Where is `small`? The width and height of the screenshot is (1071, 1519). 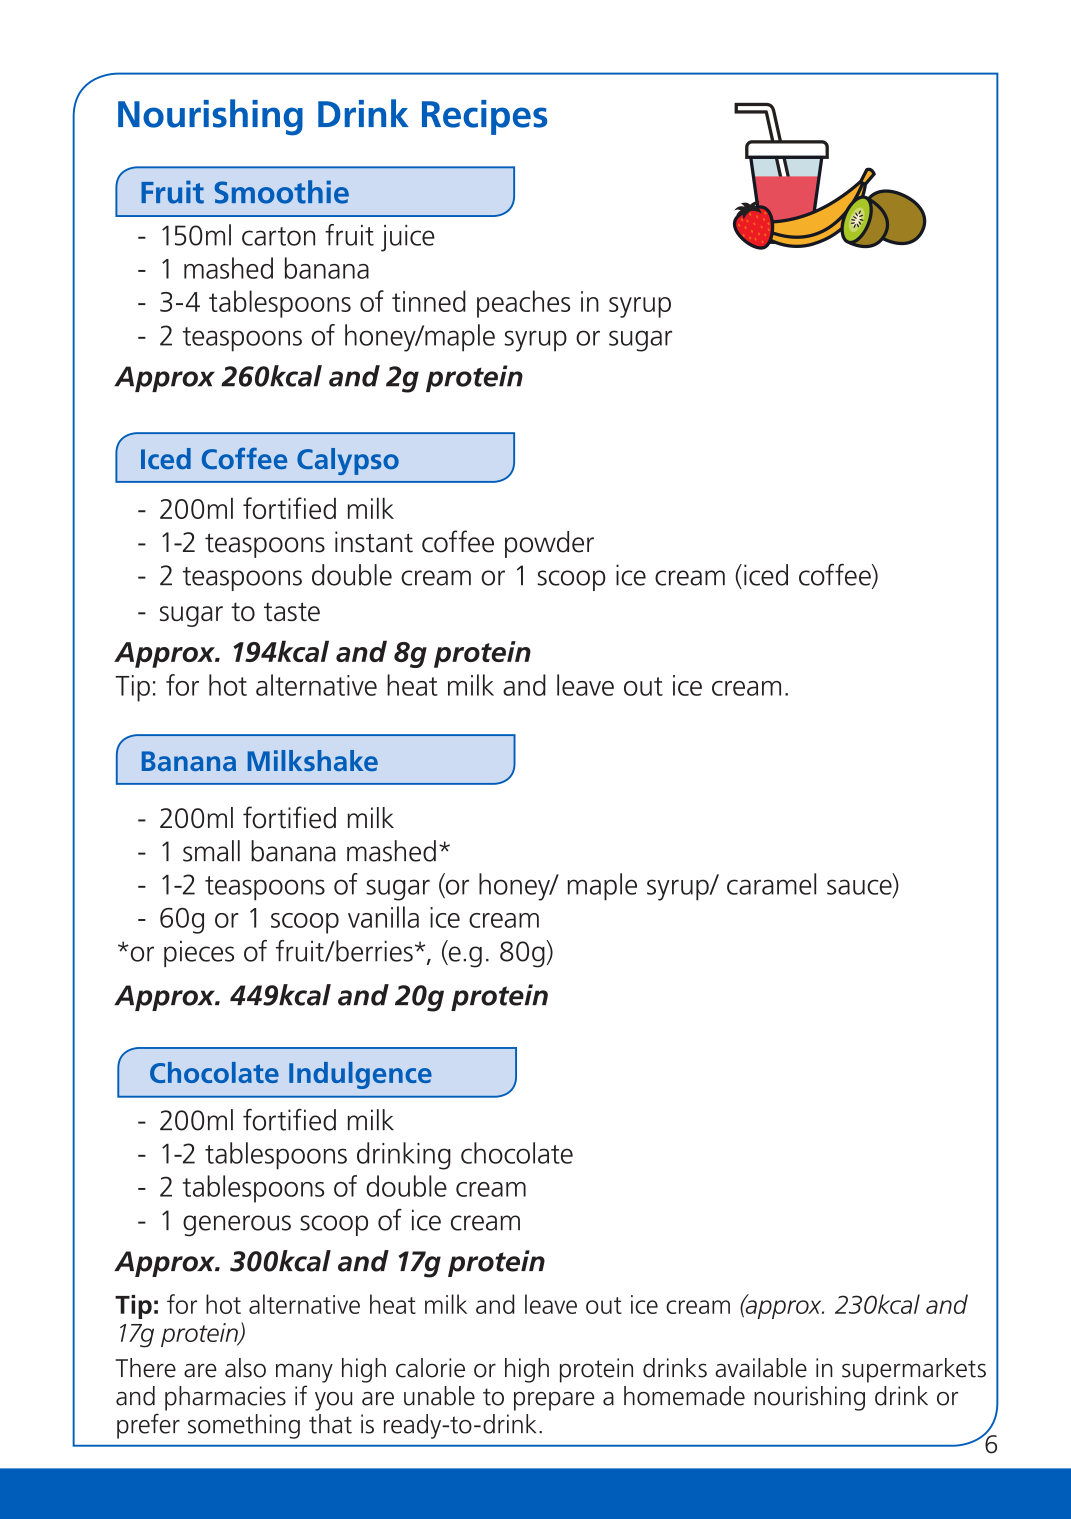 small is located at coordinates (211, 851).
